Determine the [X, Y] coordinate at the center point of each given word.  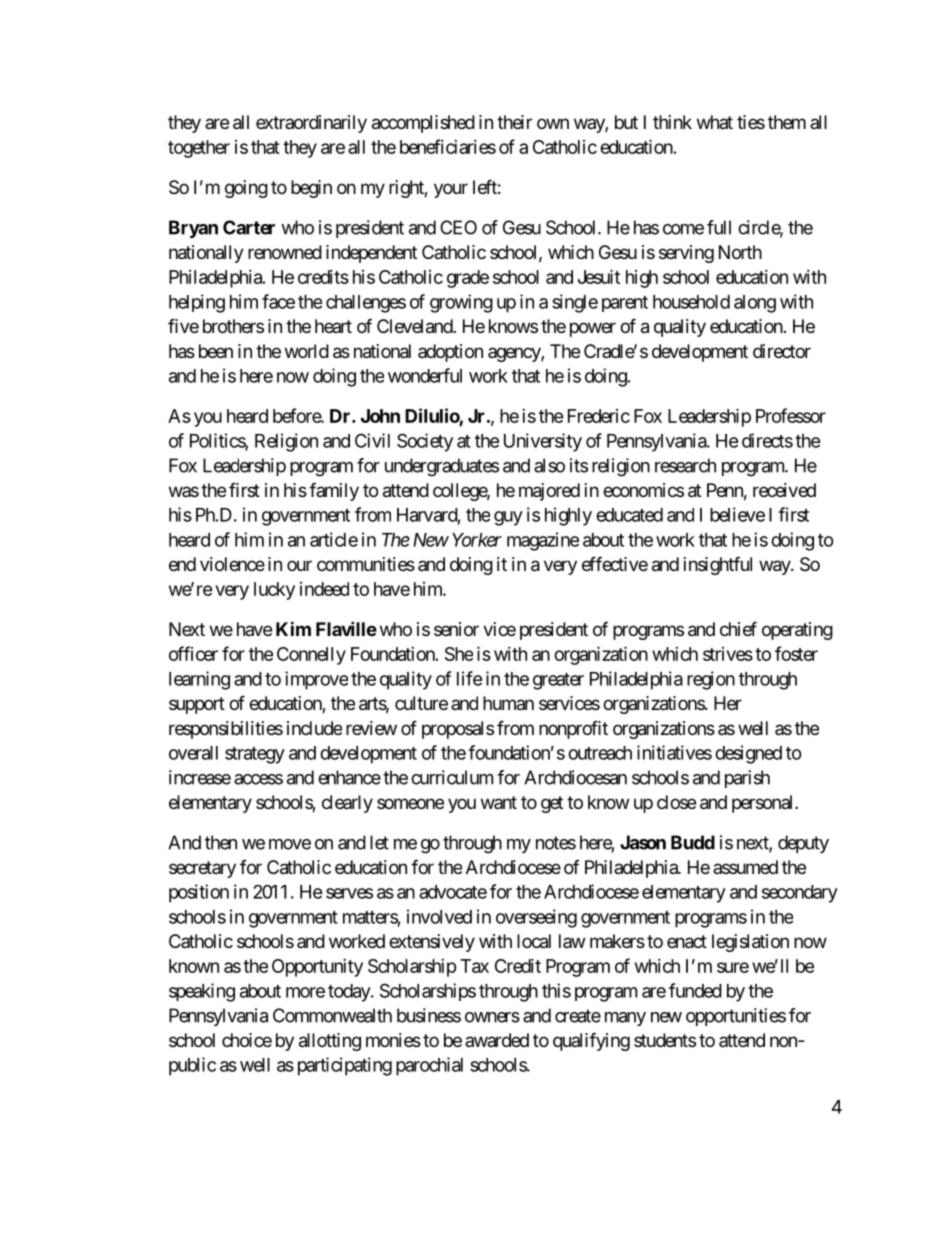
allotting [330, 1042]
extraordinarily [311, 124]
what [715, 122]
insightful [718, 565]
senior [456, 629]
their [514, 122]
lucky [274, 591]
